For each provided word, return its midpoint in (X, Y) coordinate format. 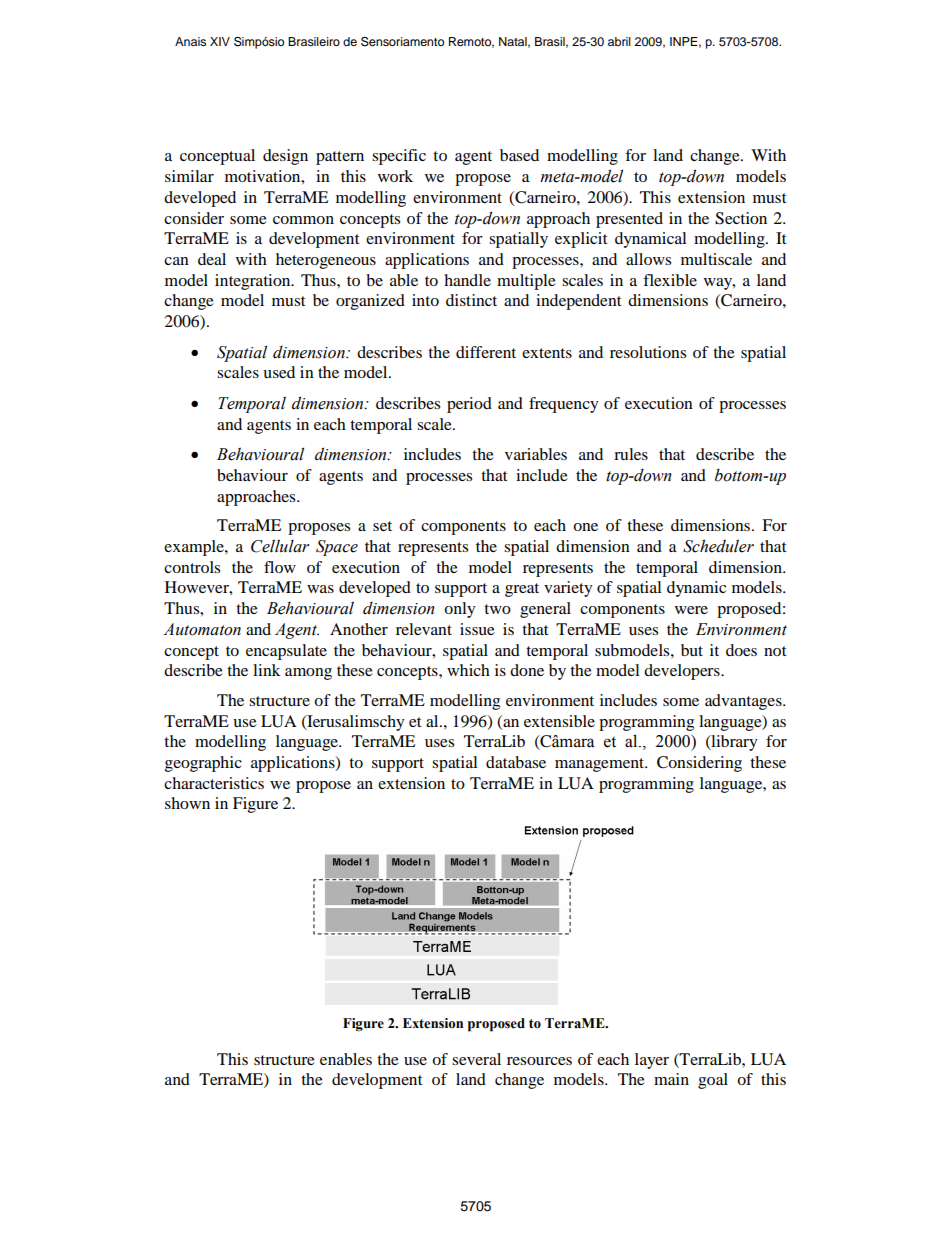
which (468, 670)
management (601, 765)
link (267, 670)
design (285, 157)
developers (683, 672)
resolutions (648, 352)
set (382, 526)
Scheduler (718, 546)
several (476, 1059)
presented (629, 220)
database (516, 762)
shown (187, 803)
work (395, 176)
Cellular (280, 546)
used (279, 372)
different (486, 352)
